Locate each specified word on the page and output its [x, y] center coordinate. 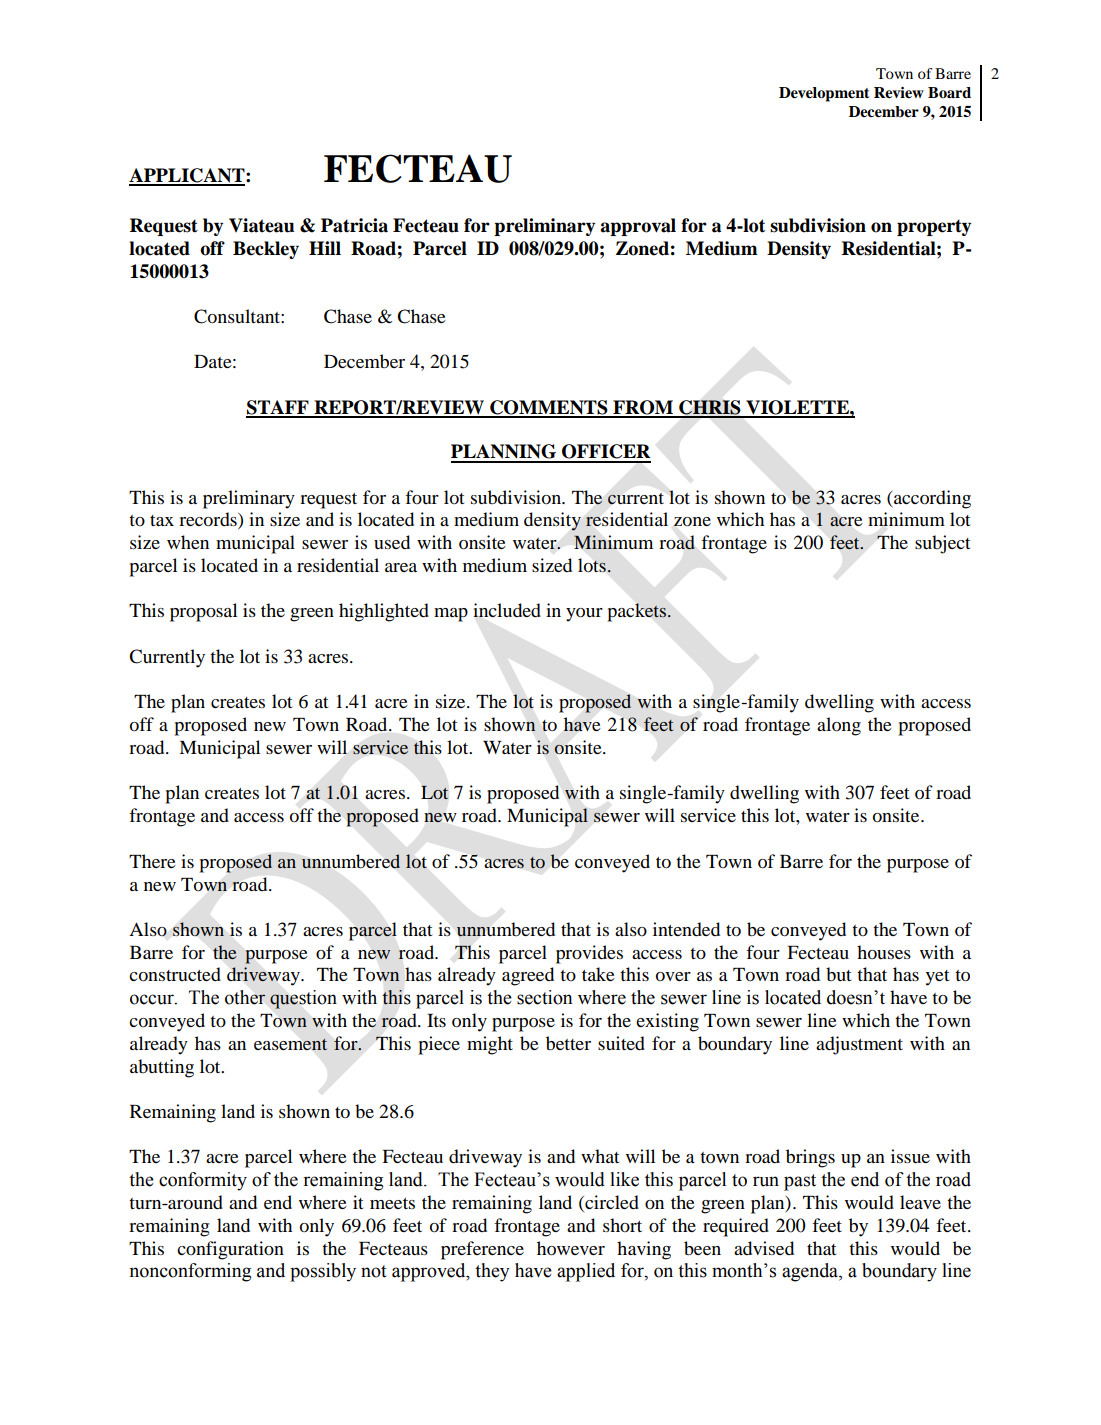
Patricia [354, 225]
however [571, 1248]
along [839, 726]
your [584, 615]
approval [638, 227]
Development [824, 94]
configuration [230, 1250]
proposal [203, 612]
